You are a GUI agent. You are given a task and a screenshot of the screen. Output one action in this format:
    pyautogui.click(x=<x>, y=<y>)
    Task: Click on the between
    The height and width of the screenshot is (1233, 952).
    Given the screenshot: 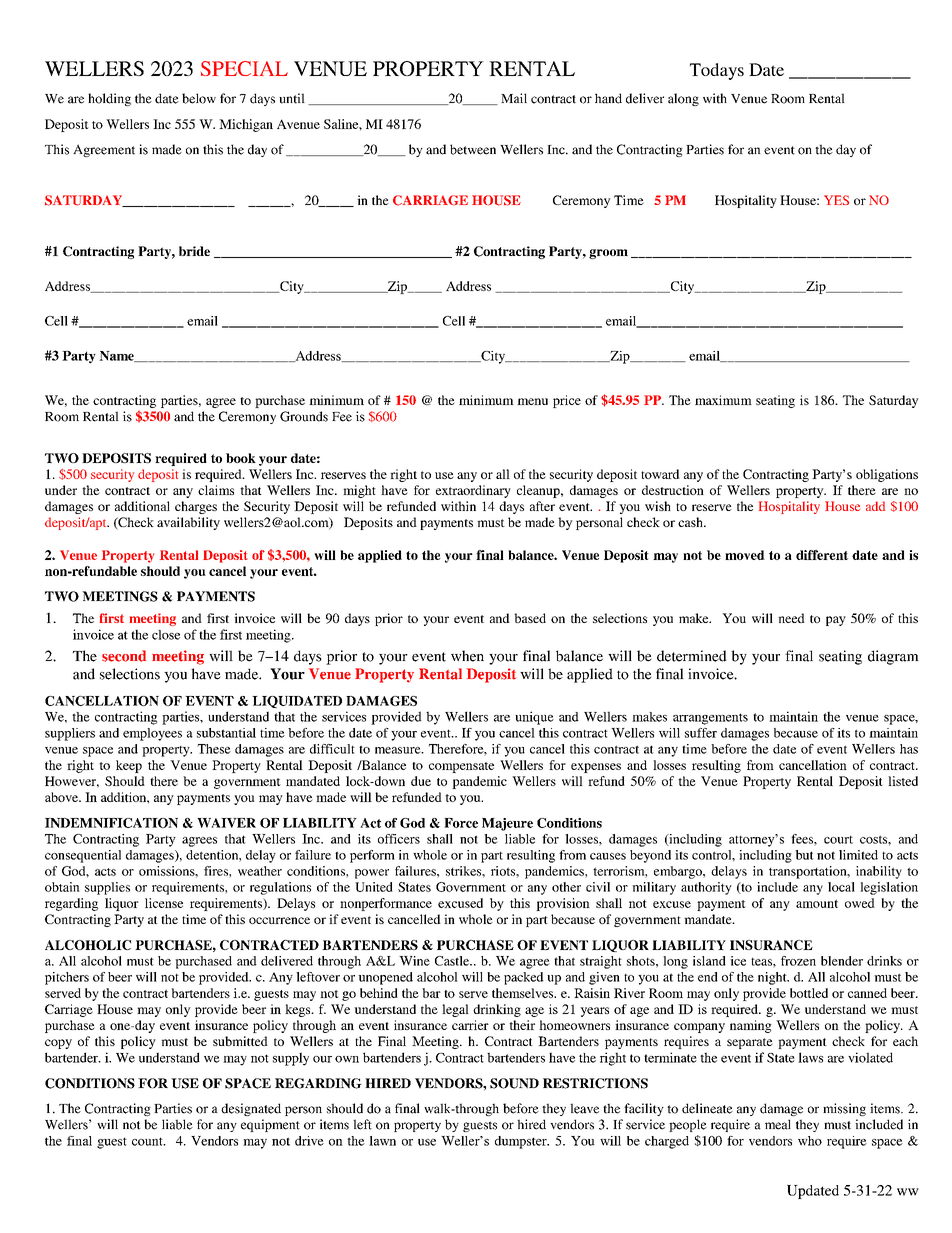 What is the action you would take?
    pyautogui.click(x=473, y=149)
